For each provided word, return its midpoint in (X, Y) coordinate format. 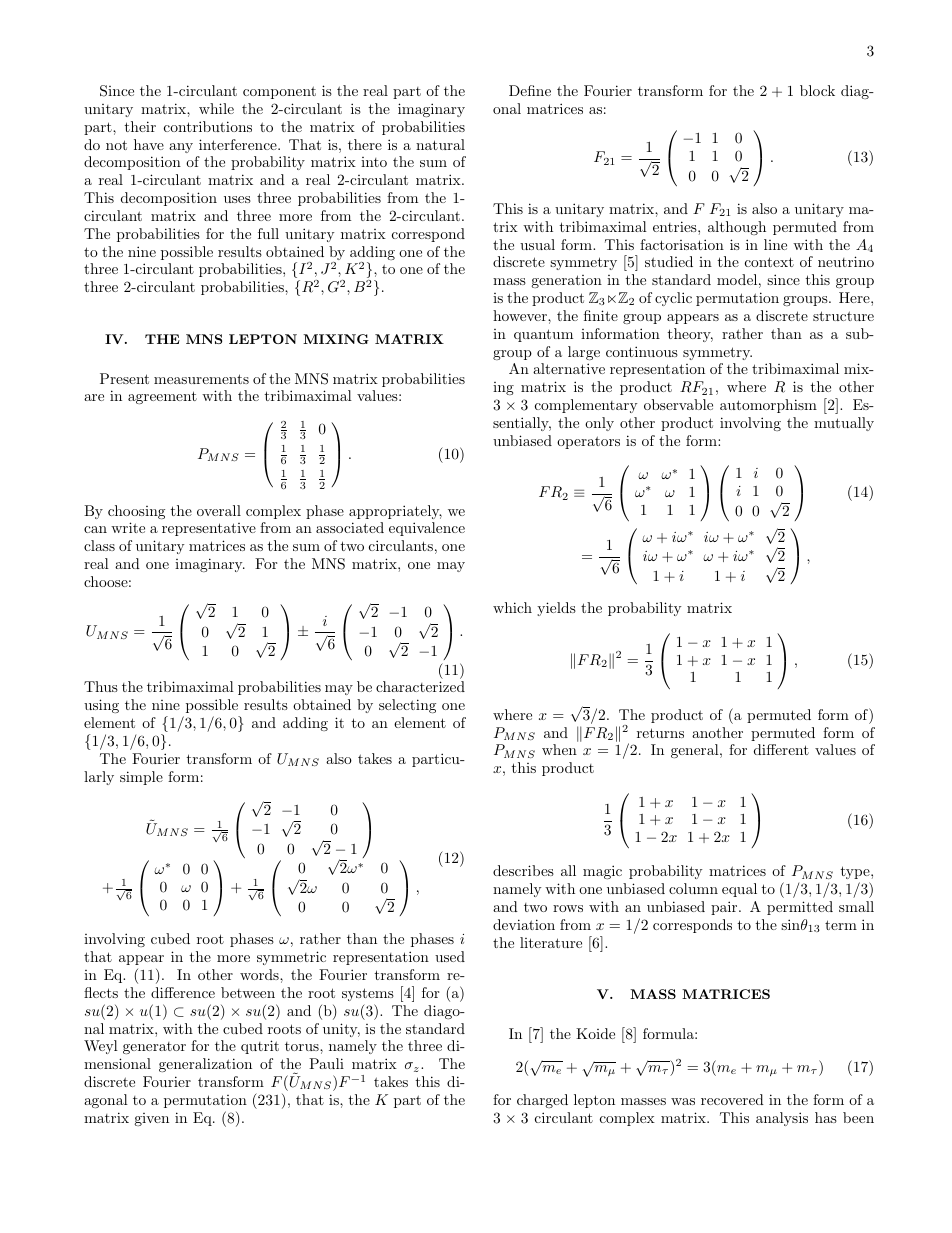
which (512, 607)
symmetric (291, 958)
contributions (208, 126)
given (151, 1119)
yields (556, 609)
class (99, 545)
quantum (543, 335)
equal (739, 890)
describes (523, 870)
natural (440, 144)
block (817, 90)
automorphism (768, 406)
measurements (201, 379)
